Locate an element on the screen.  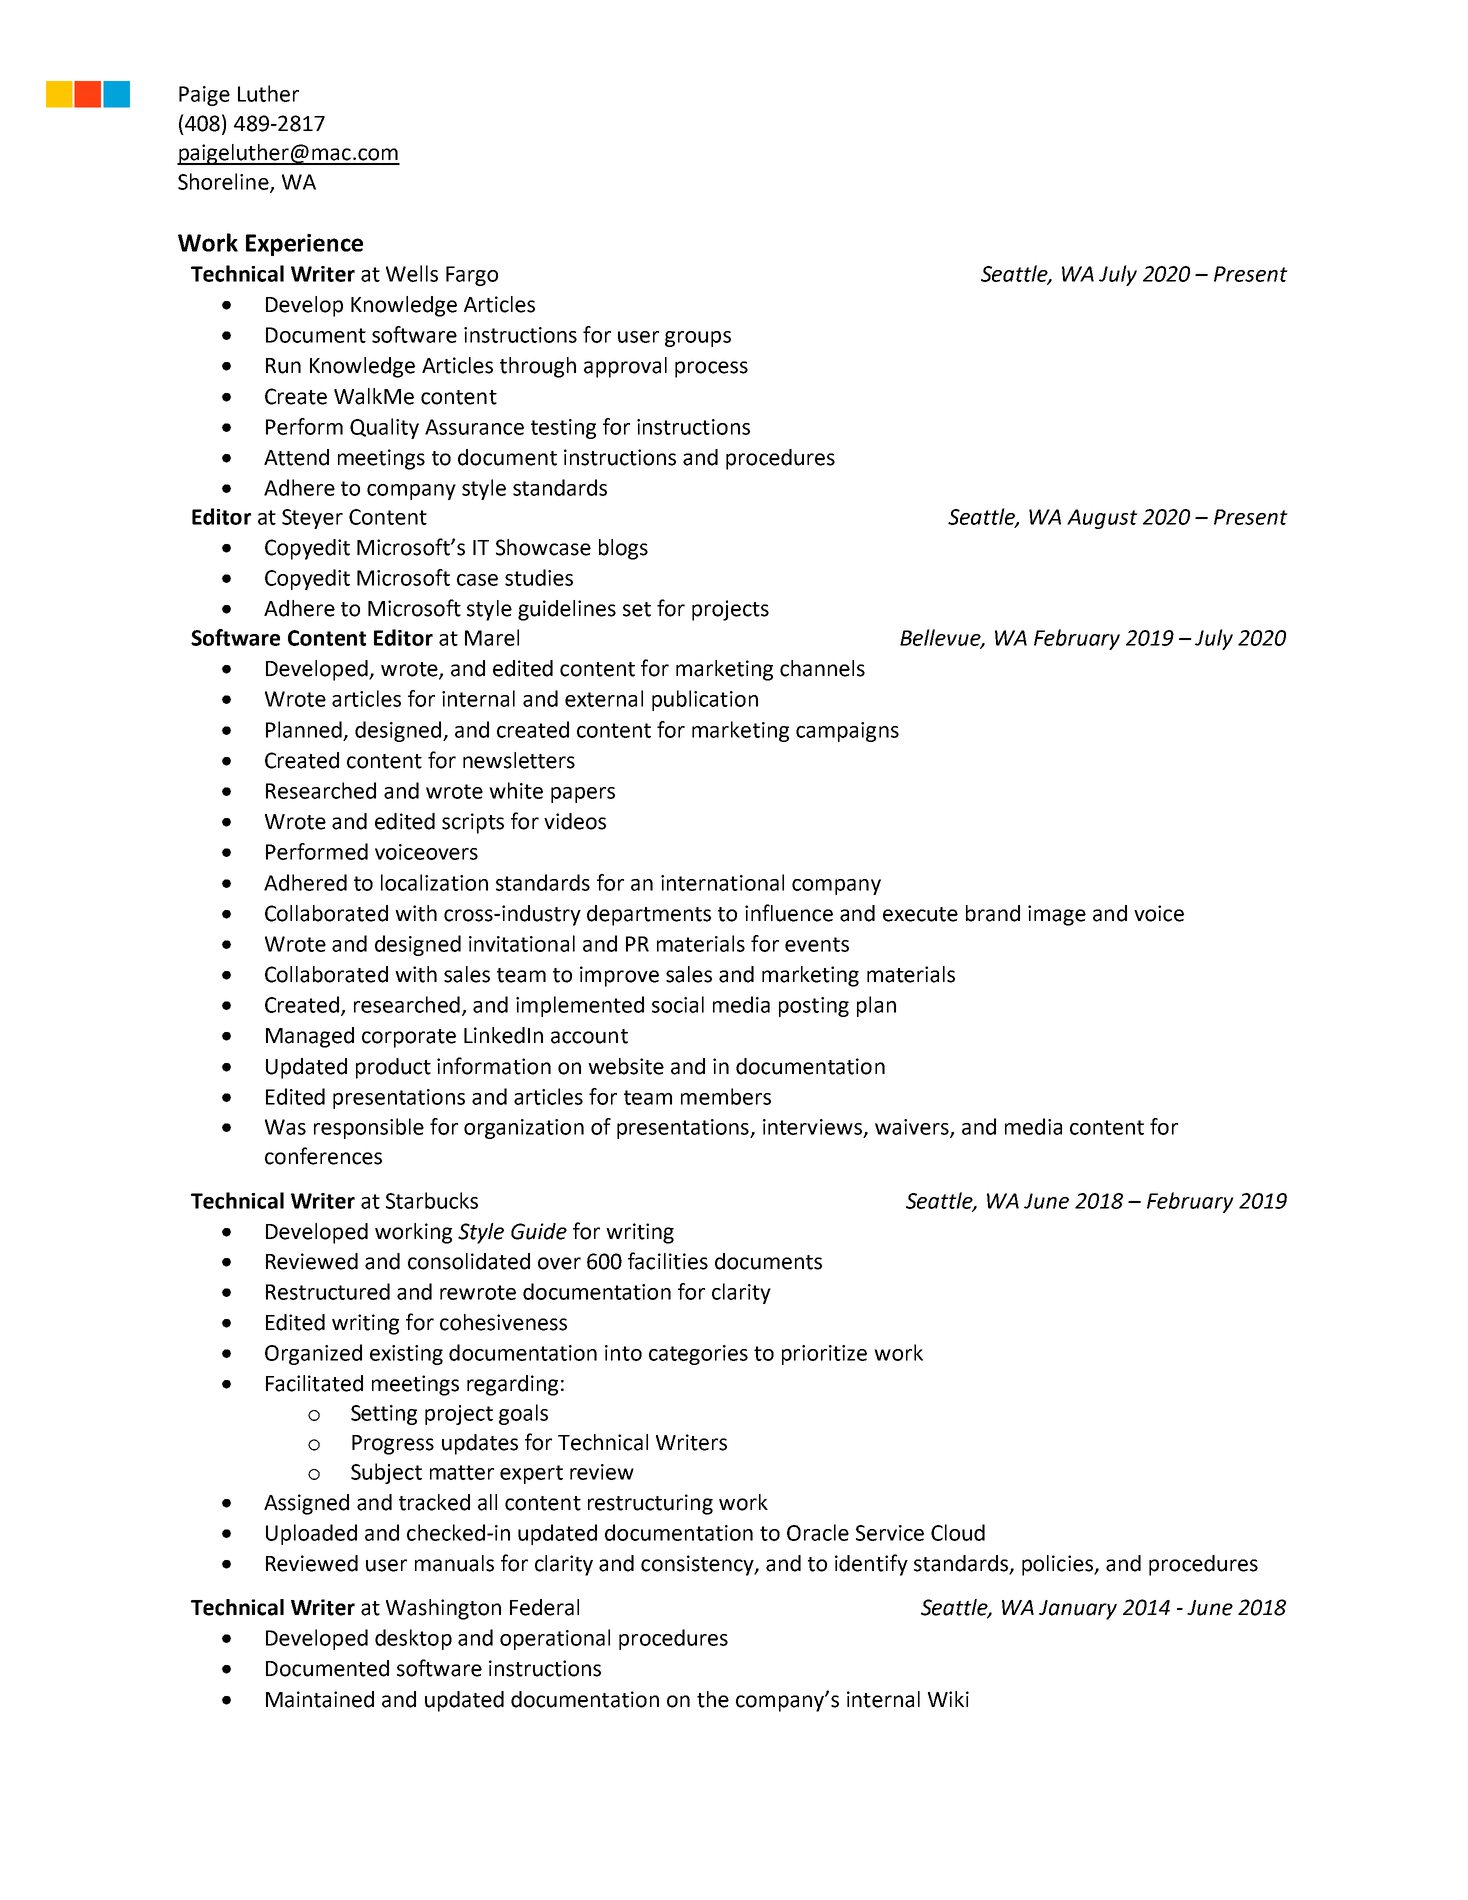
Experience is located at coordinates (304, 245).
